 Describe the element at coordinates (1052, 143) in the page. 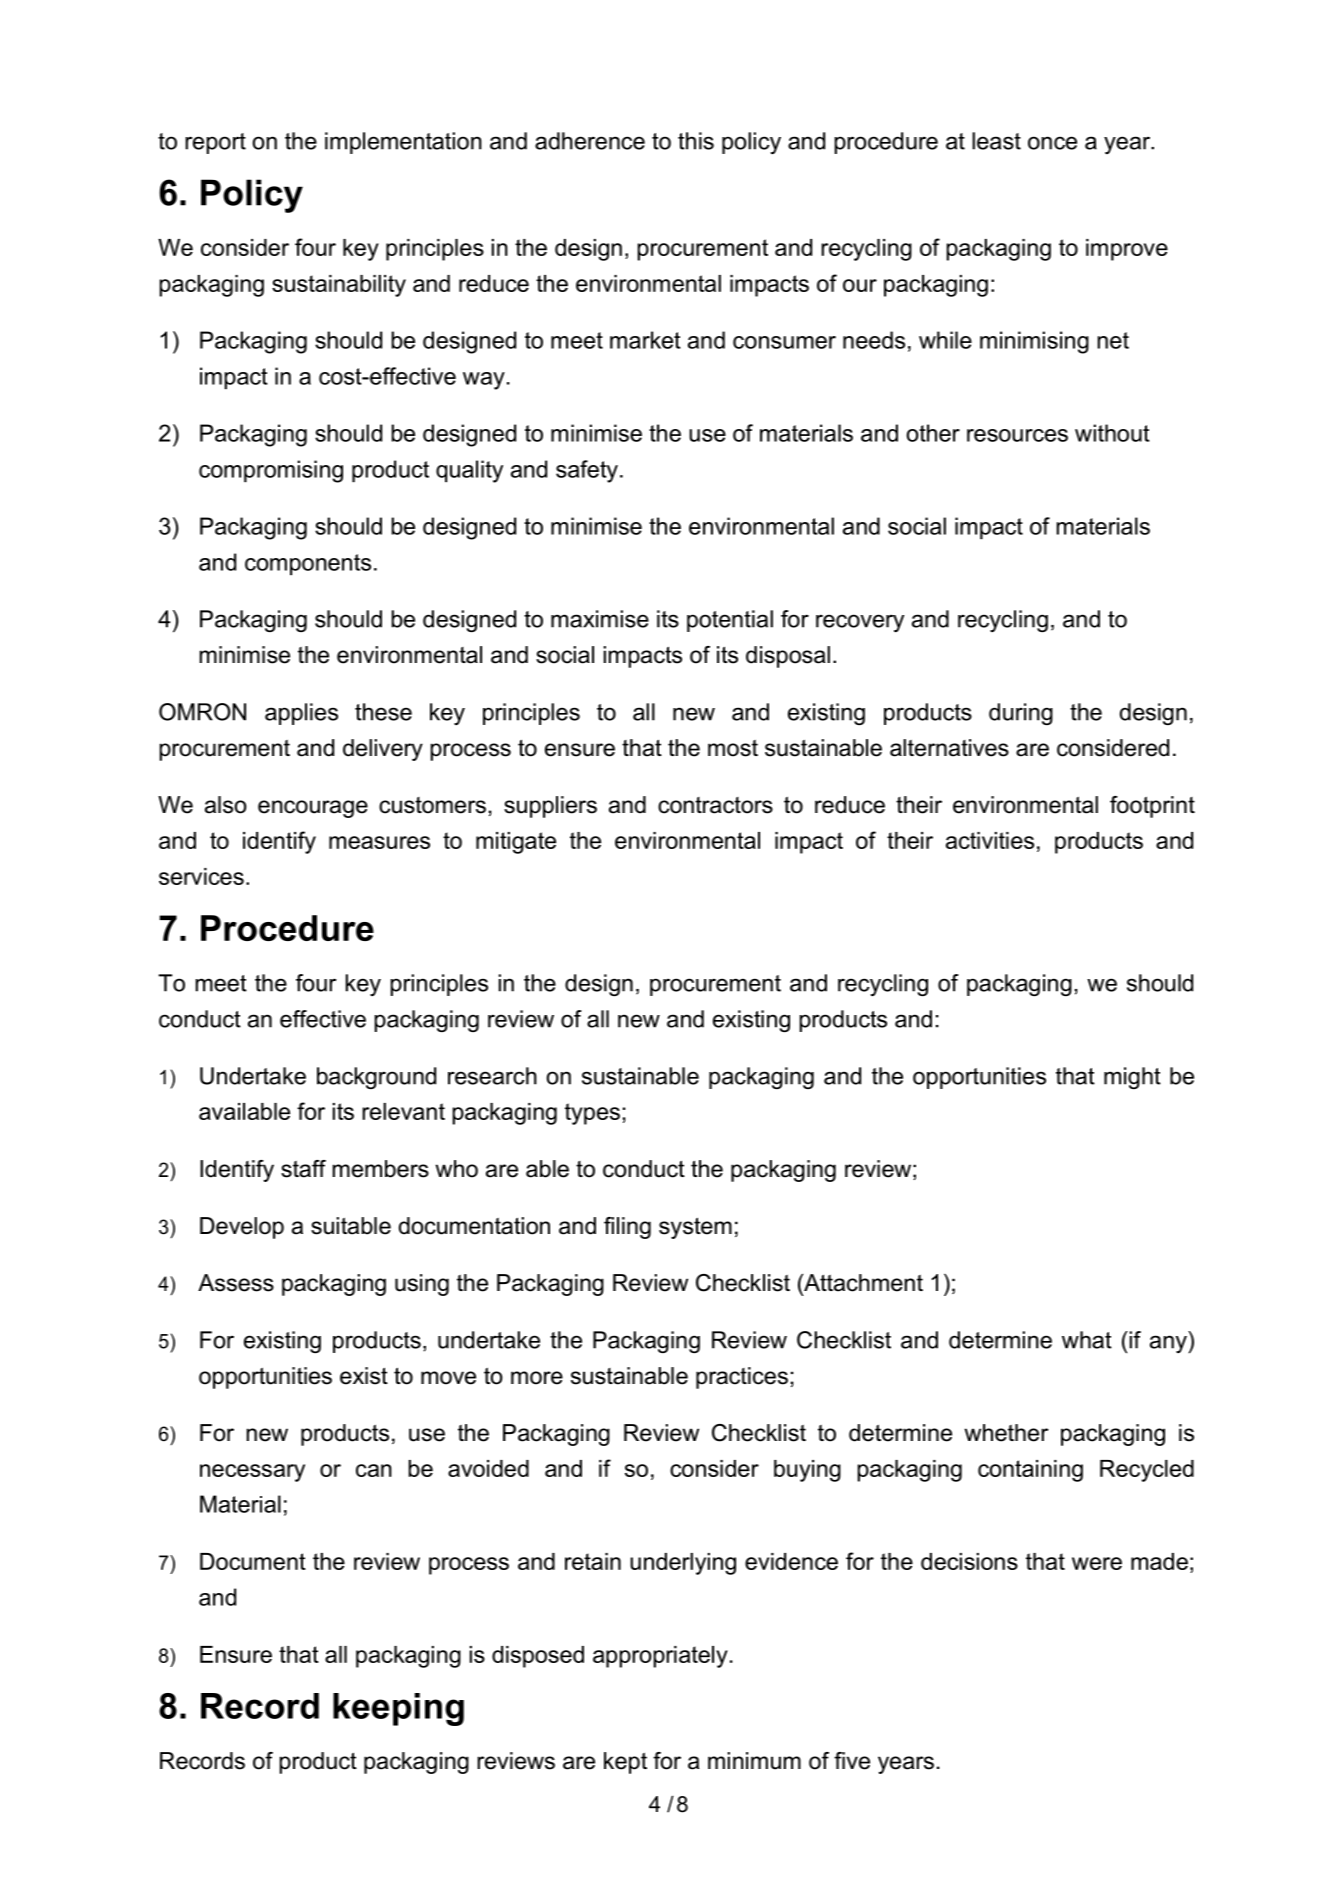

I see `once` at that location.
